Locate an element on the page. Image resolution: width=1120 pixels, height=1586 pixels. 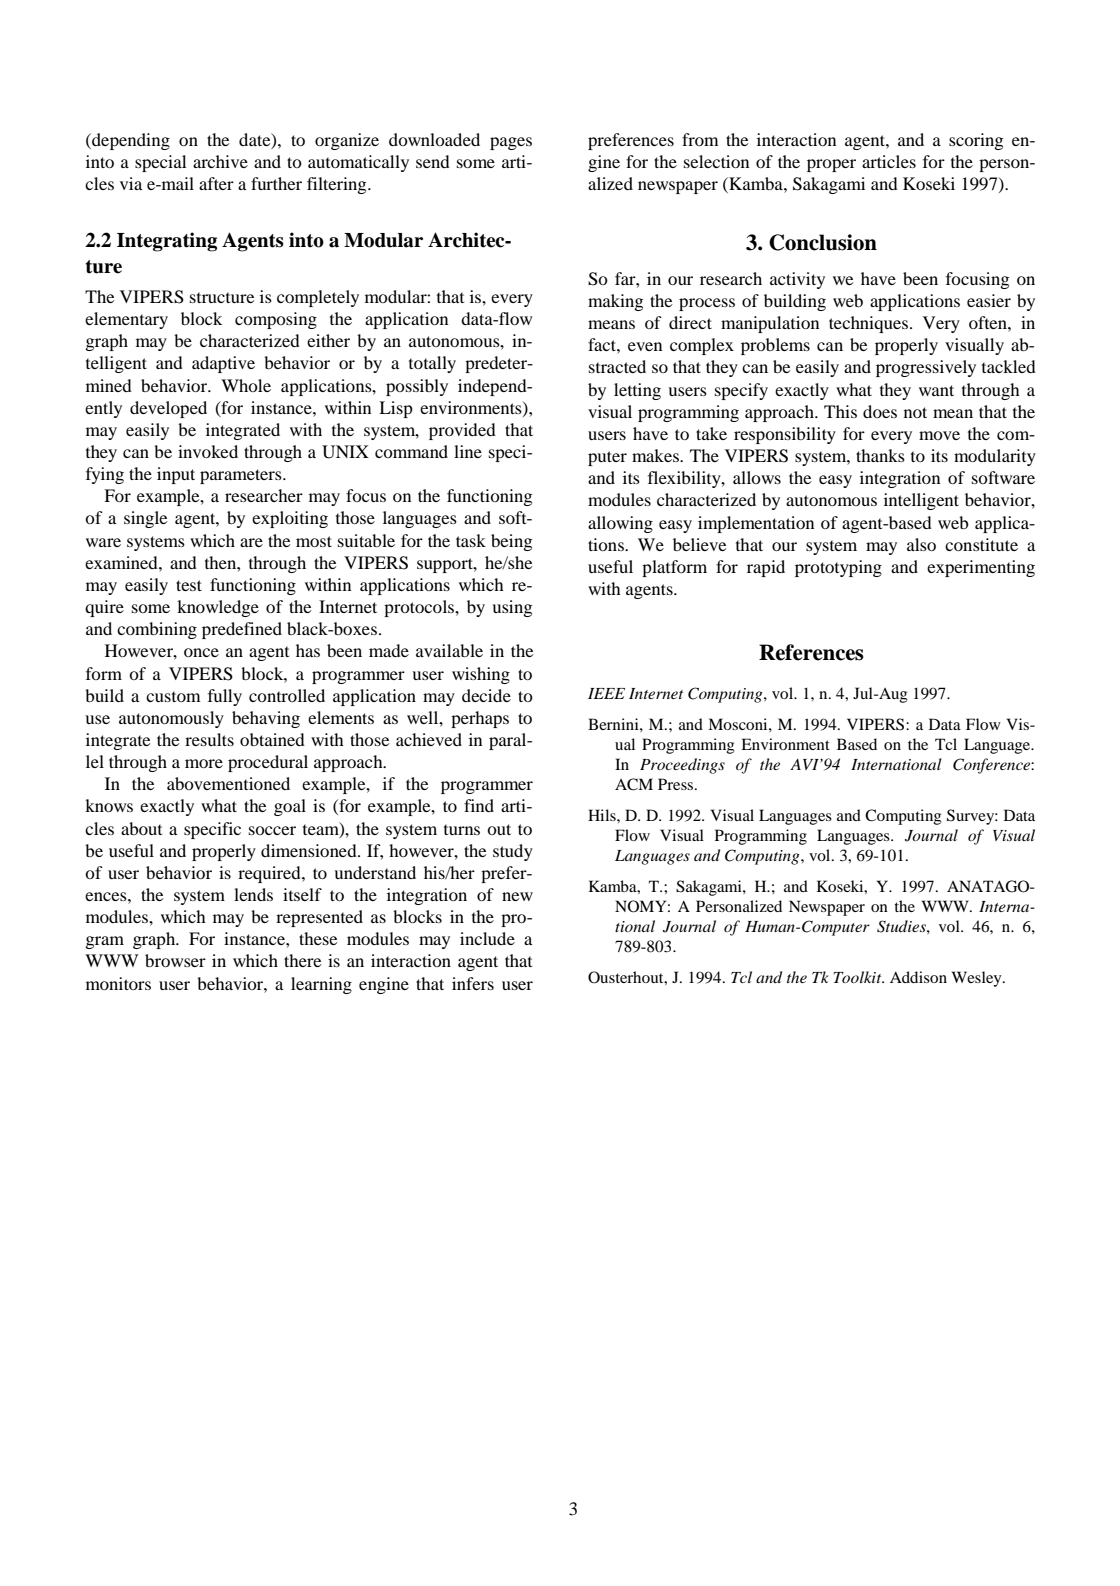
include is located at coordinates (487, 938).
